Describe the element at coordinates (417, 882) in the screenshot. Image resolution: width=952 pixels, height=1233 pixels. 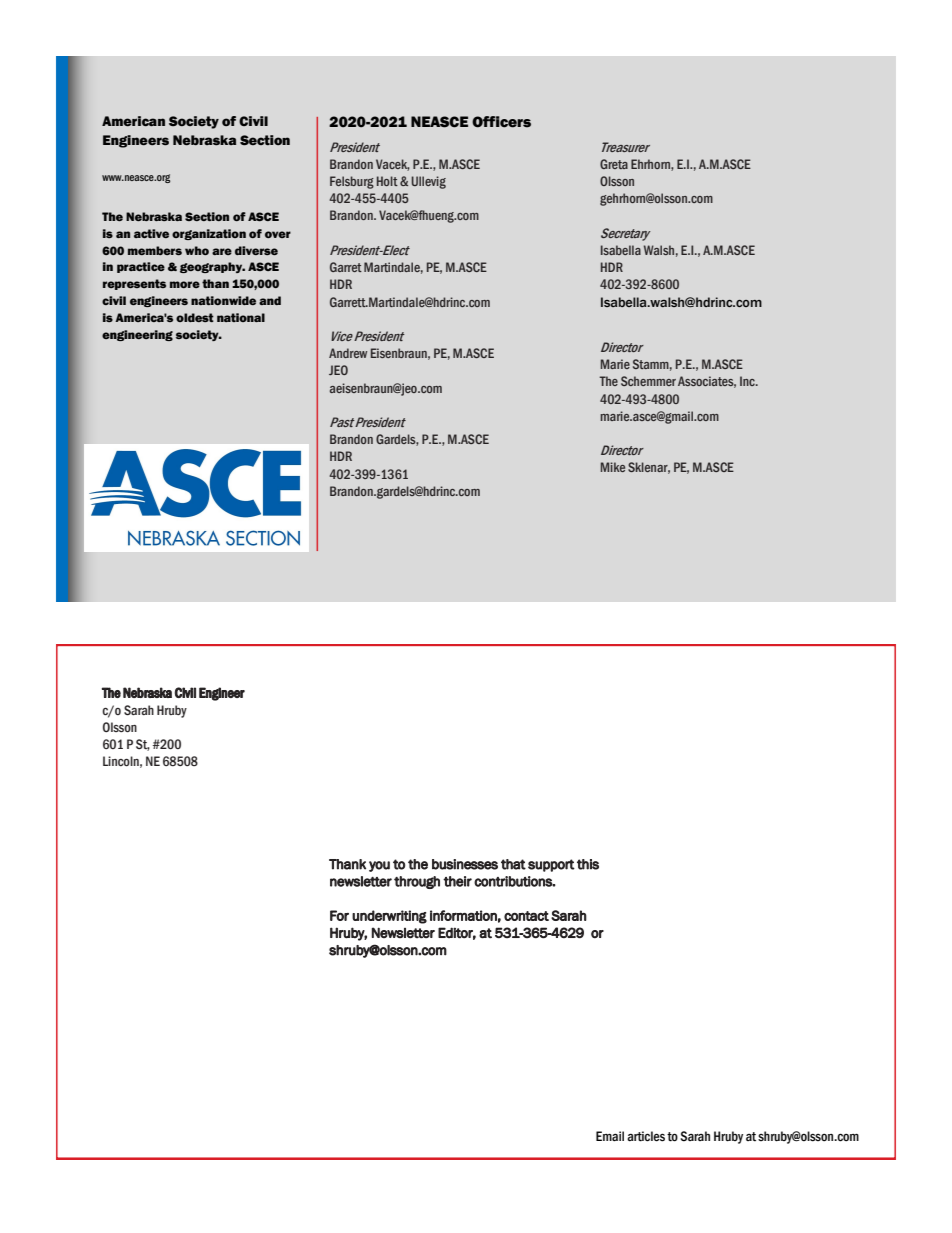
I see `through` at that location.
